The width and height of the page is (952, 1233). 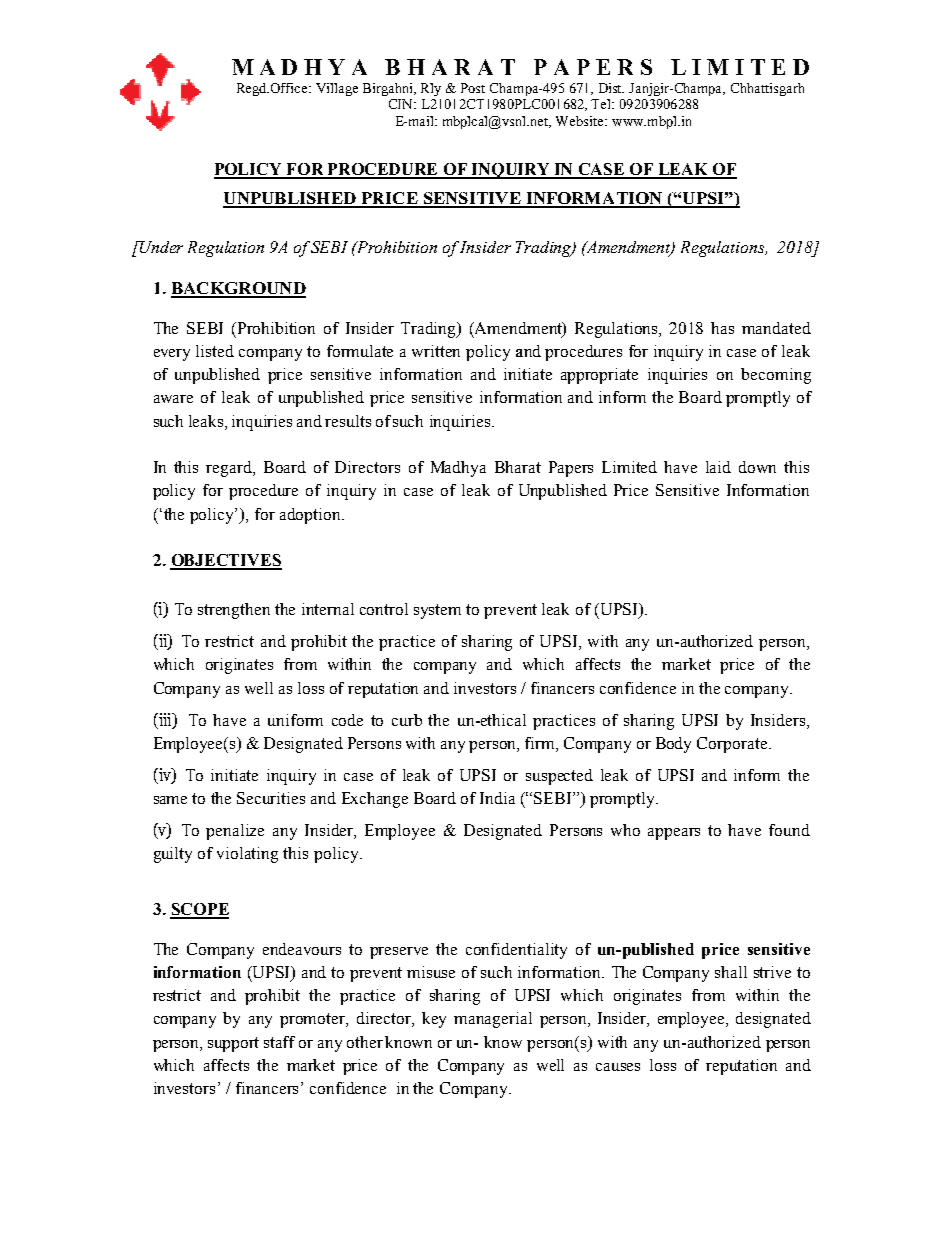 I want to click on CIN, so click(x=402, y=104).
